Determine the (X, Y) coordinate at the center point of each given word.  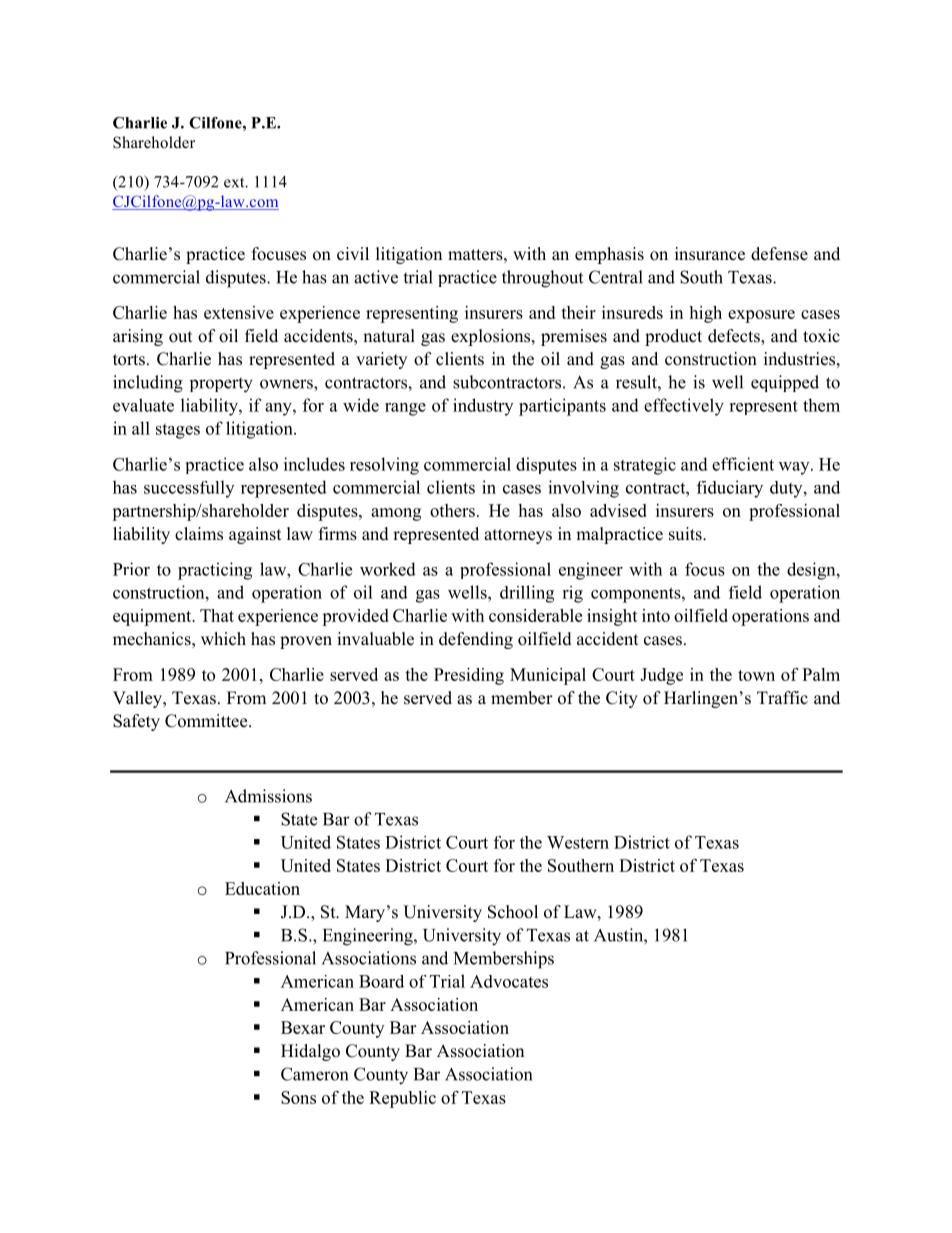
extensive (239, 312)
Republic (402, 1099)
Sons (298, 1097)
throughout (542, 279)
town (756, 675)
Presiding (469, 676)
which (223, 639)
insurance (710, 254)
